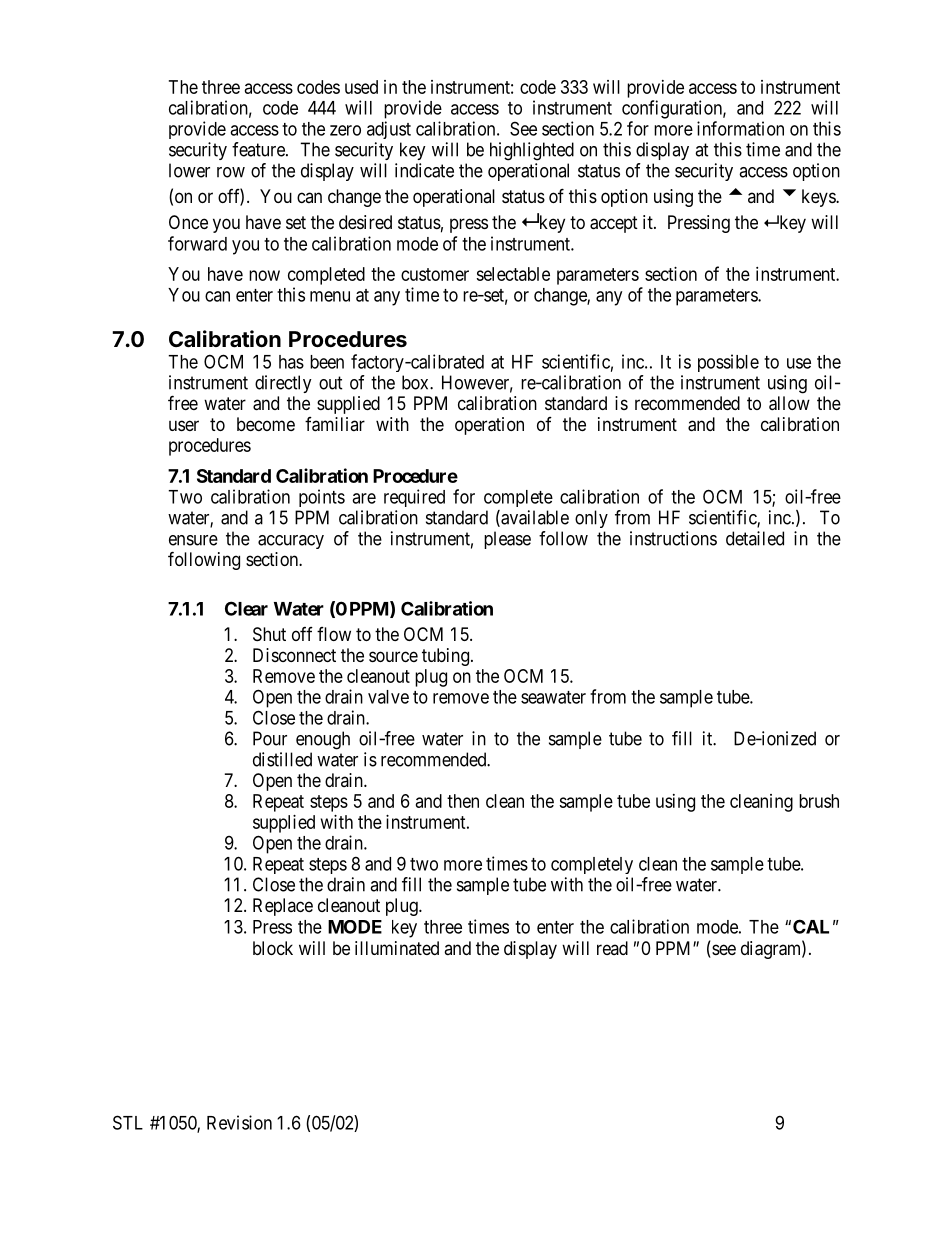 The width and height of the document is (952, 1233). I want to click on illuminated, so click(397, 948).
